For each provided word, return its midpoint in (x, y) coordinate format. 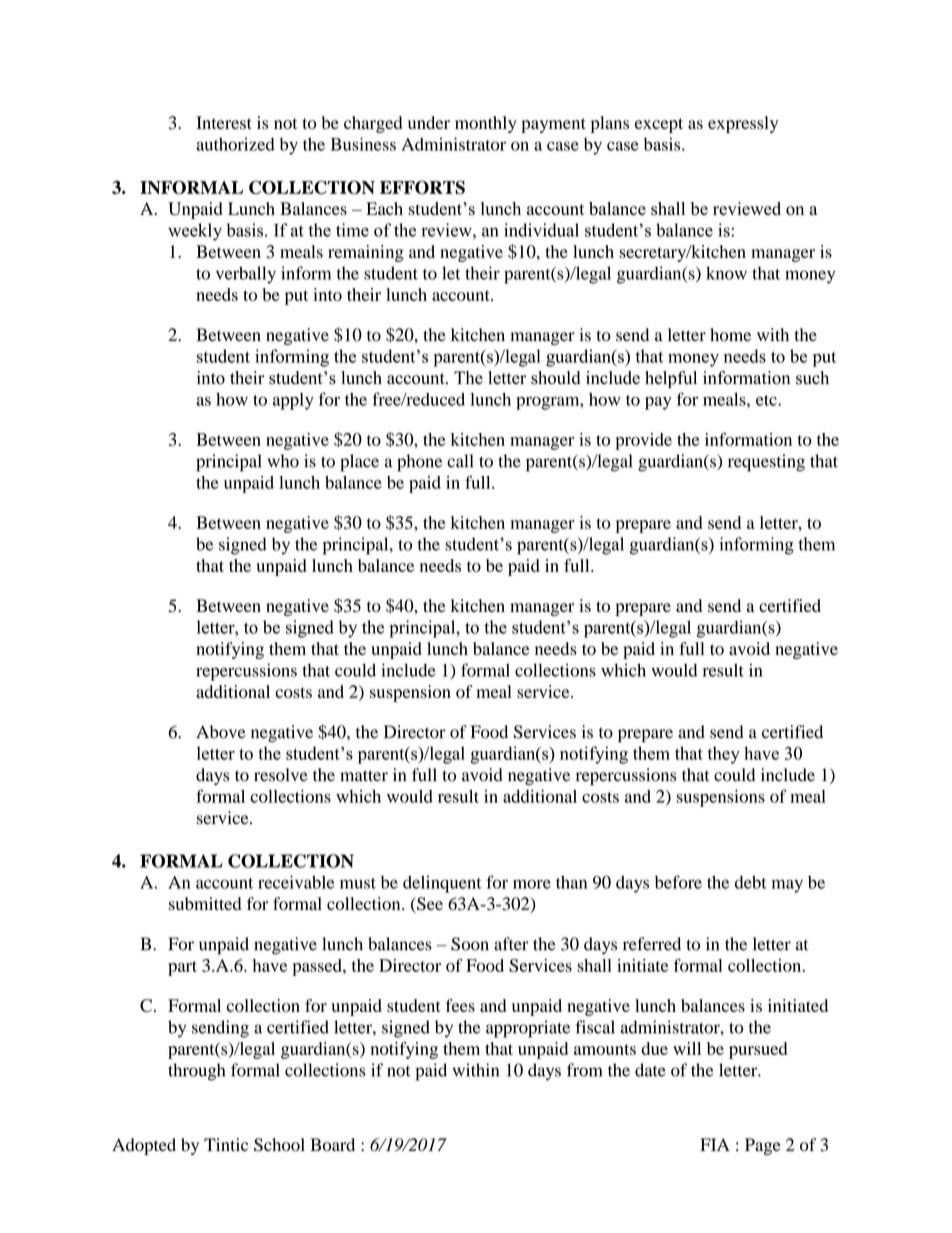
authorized (235, 144)
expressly (743, 124)
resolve (281, 775)
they (723, 755)
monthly (486, 124)
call (460, 461)
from (584, 1070)
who (283, 461)
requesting (766, 463)
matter (364, 776)
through (196, 1072)
